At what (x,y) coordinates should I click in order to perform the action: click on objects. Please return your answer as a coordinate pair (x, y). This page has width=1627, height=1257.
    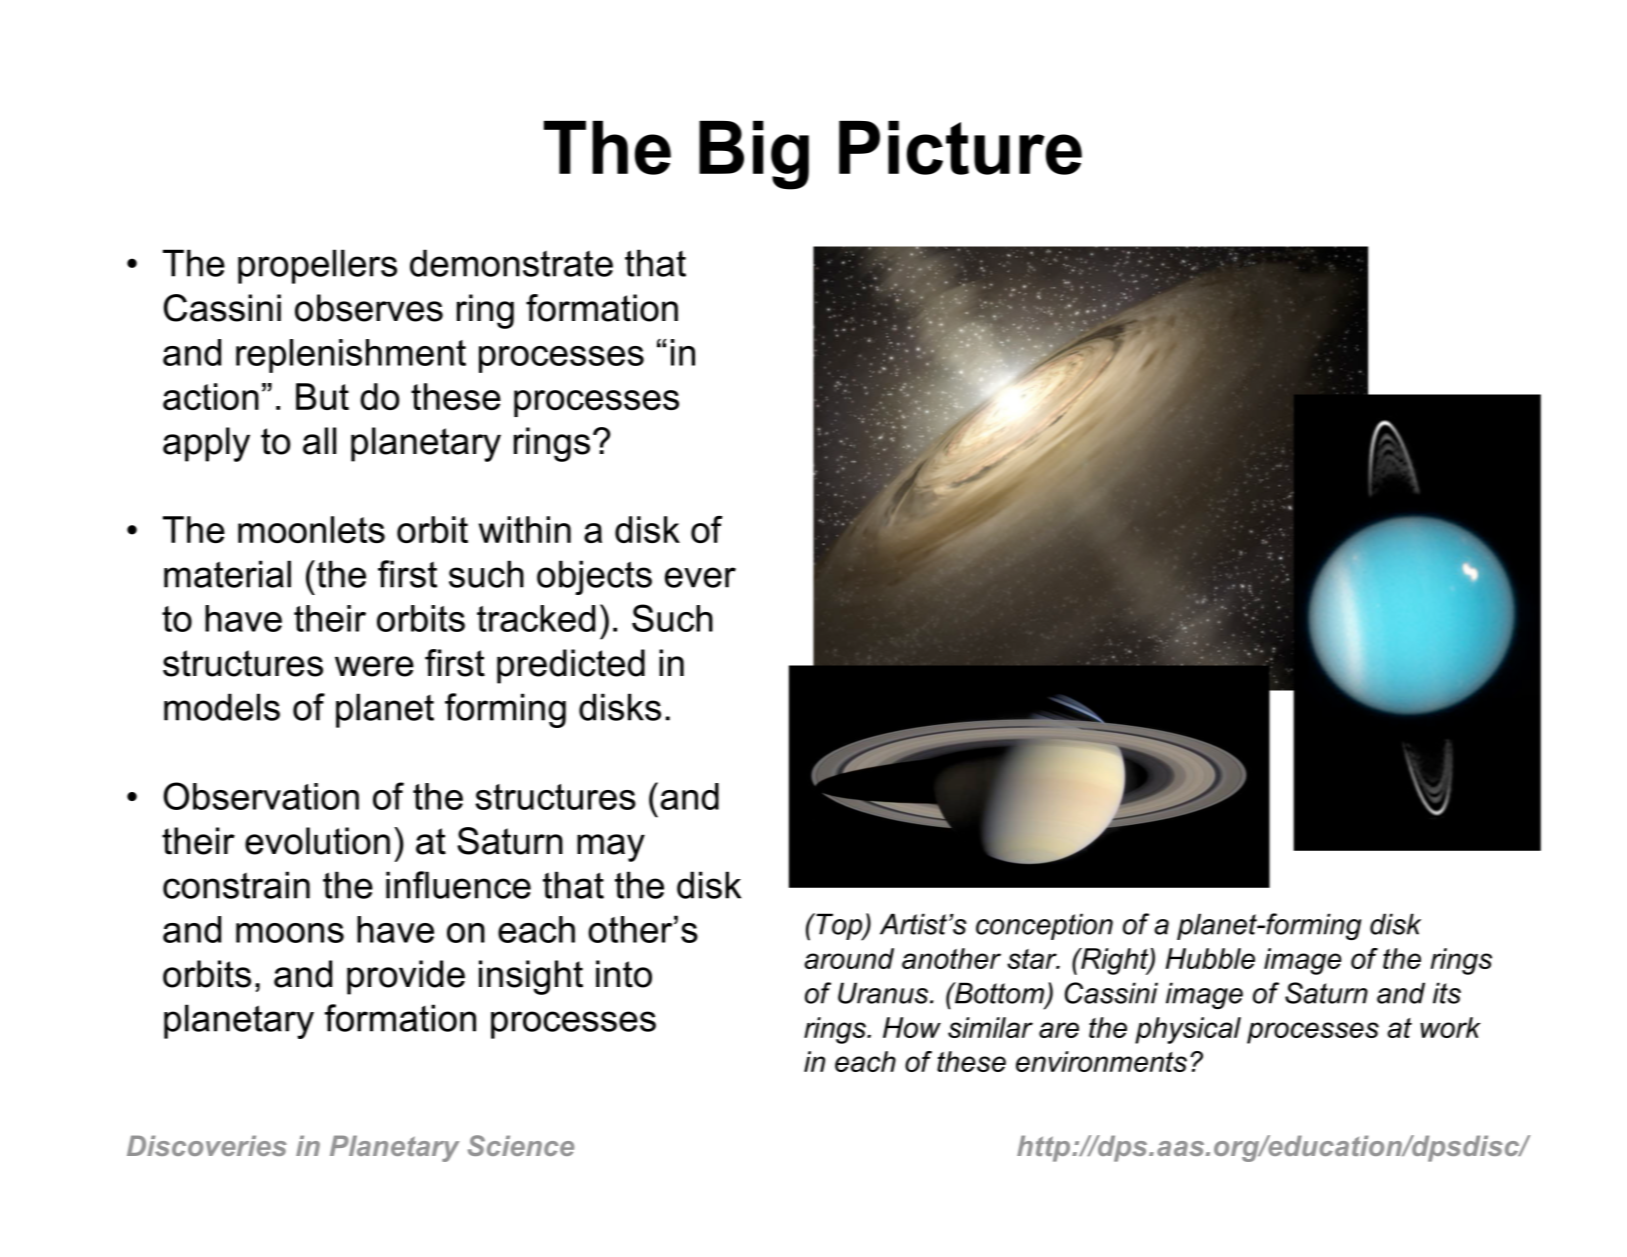
    Looking at the image, I should click on (594, 577).
